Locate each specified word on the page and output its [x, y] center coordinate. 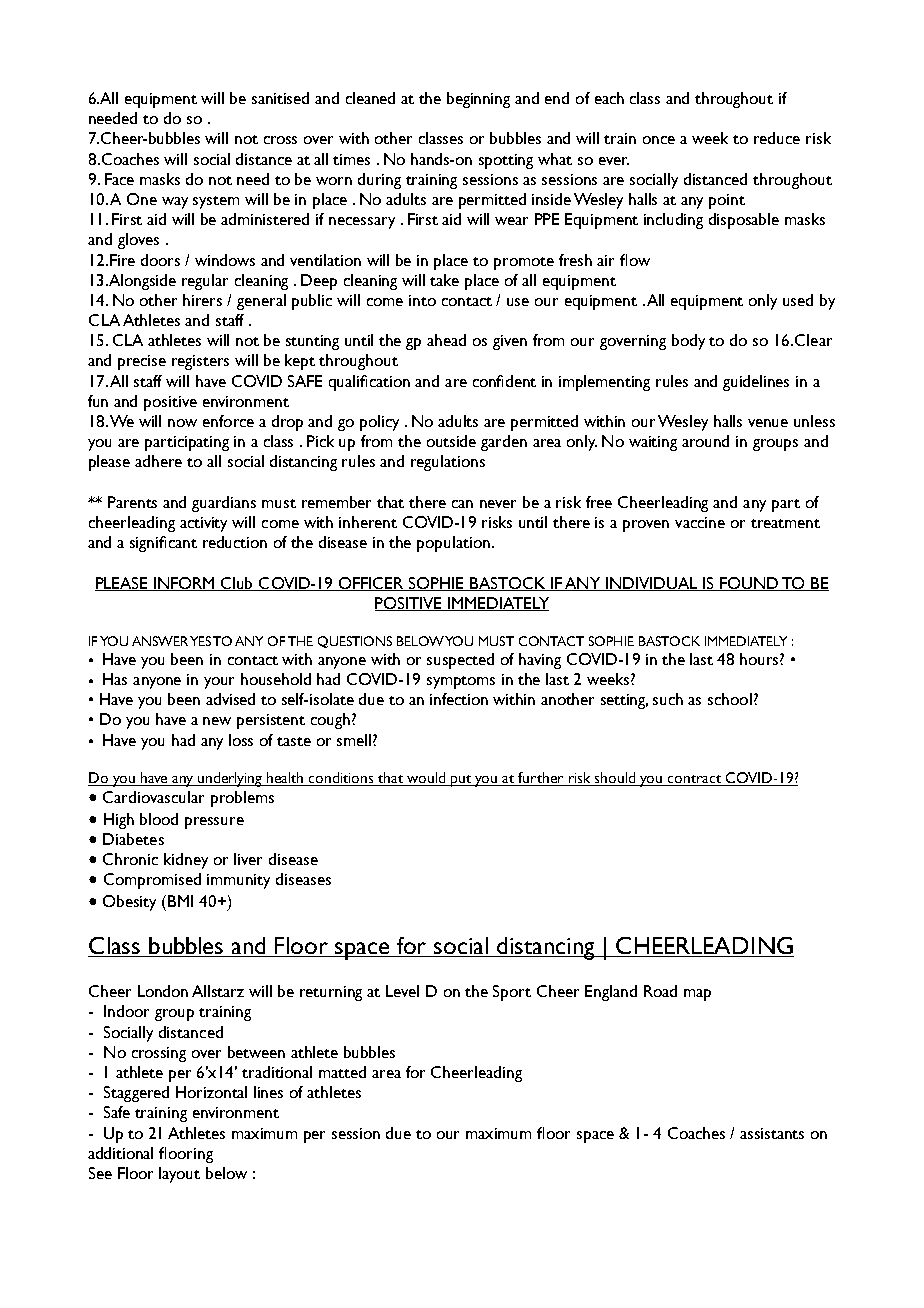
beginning [478, 100]
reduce [777, 138]
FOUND [750, 584]
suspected [460, 661]
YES [200, 641]
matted [342, 1072]
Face [119, 179]
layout [179, 1175]
